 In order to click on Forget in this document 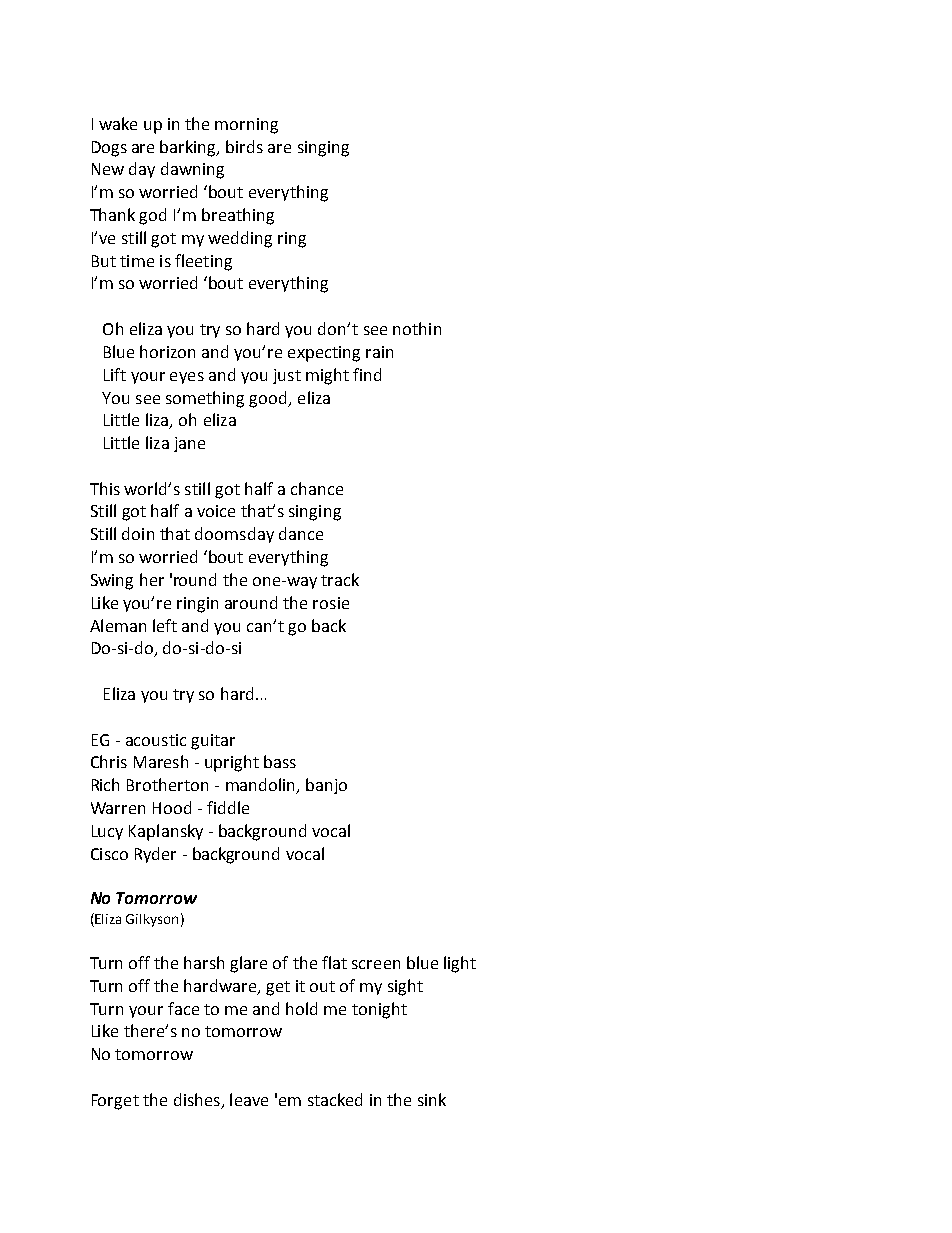, I will do `click(115, 1102)`.
